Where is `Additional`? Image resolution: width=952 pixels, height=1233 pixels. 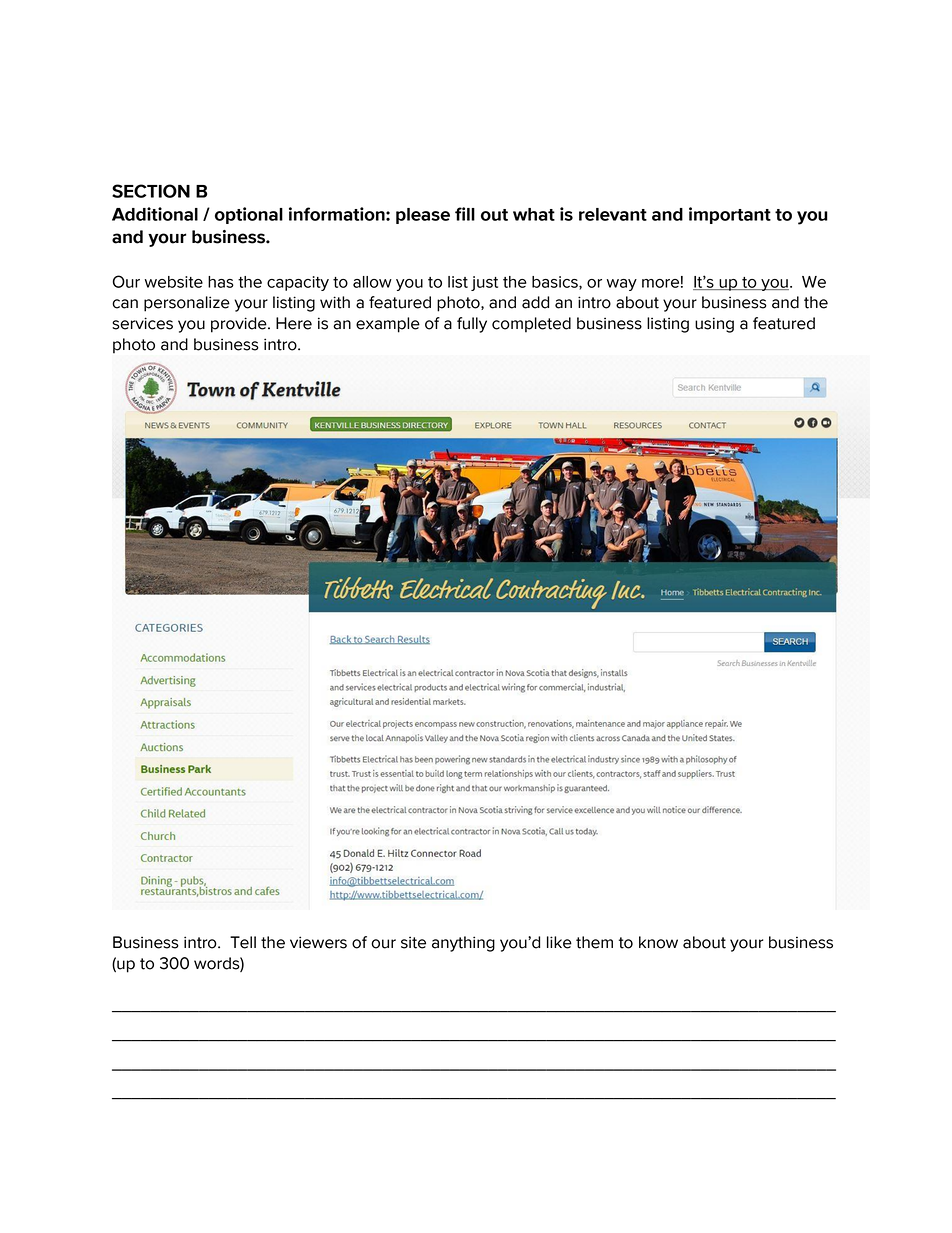
Additional is located at coordinates (155, 214).
